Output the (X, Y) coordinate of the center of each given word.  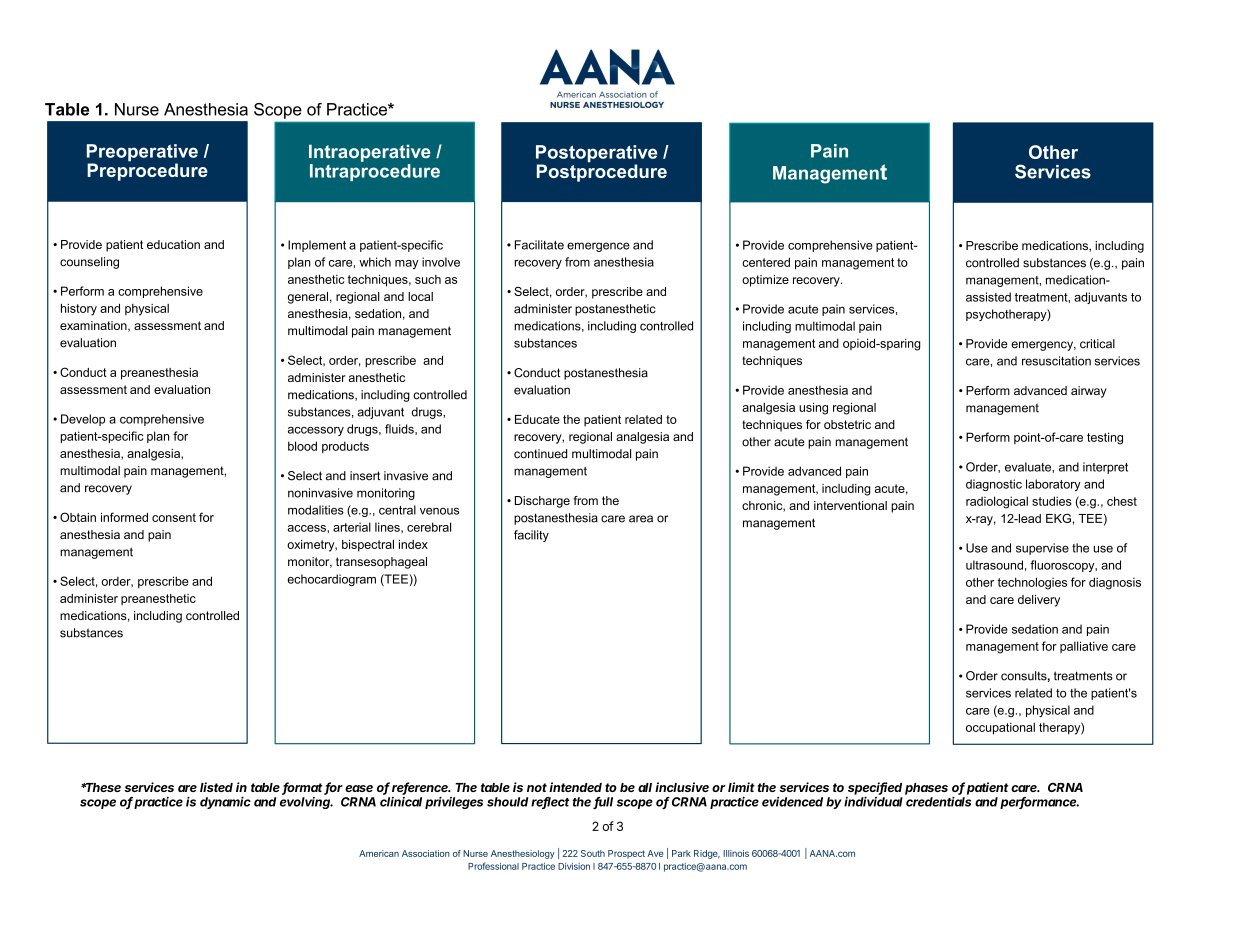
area (641, 519)
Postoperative (596, 155)
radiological (997, 502)
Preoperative (142, 154)
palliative (1084, 647)
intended (575, 787)
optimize (765, 281)
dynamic (225, 803)
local (420, 296)
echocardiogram (331, 580)
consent (174, 517)
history (79, 309)
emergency (1043, 346)
